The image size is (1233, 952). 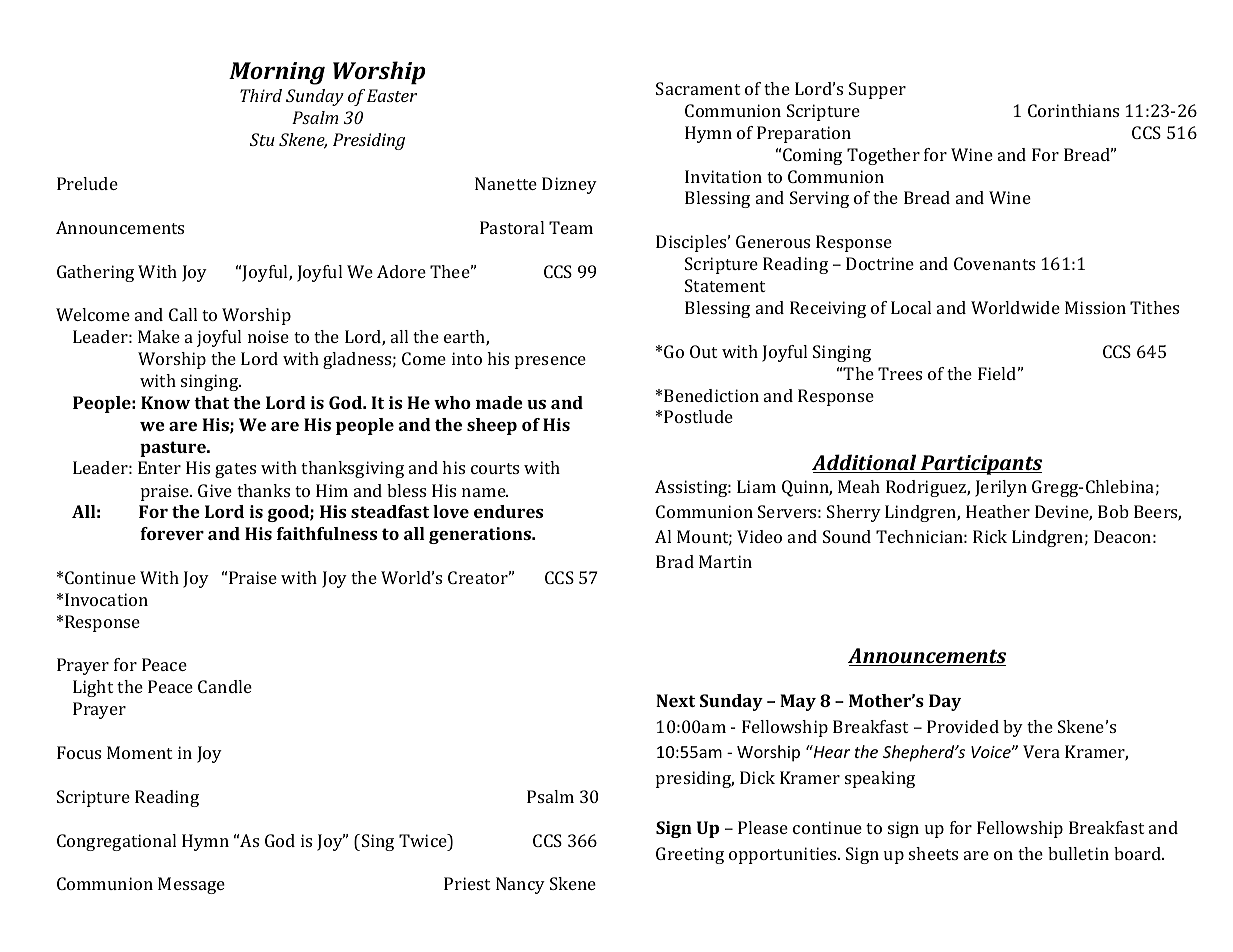 I want to click on Third, so click(x=261, y=95).
